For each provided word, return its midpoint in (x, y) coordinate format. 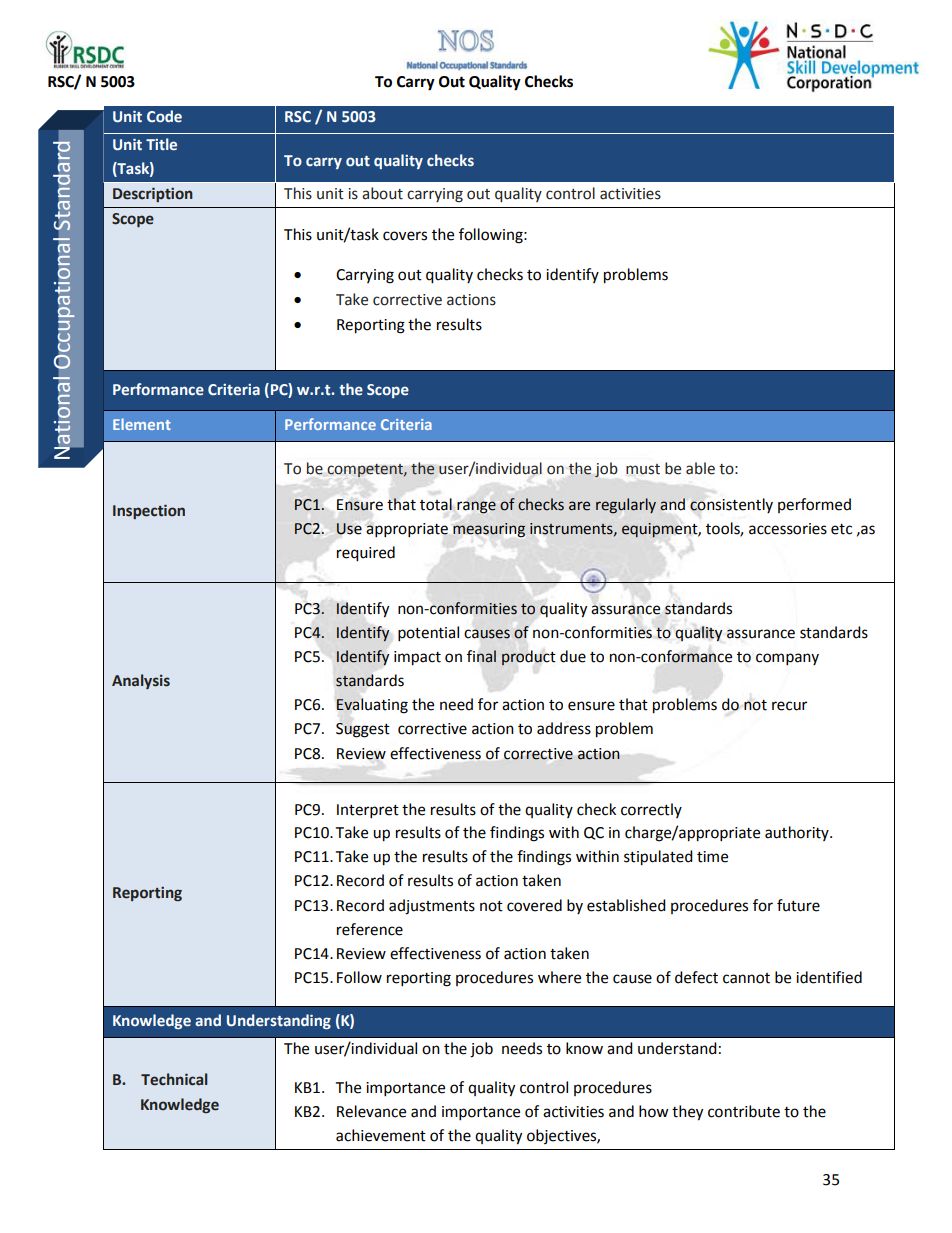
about (382, 193)
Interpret (368, 811)
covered (534, 905)
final (481, 656)
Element (142, 424)
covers (405, 236)
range (476, 507)
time (712, 857)
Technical (174, 1079)
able (700, 468)
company (787, 659)
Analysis (141, 681)
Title (161, 144)
